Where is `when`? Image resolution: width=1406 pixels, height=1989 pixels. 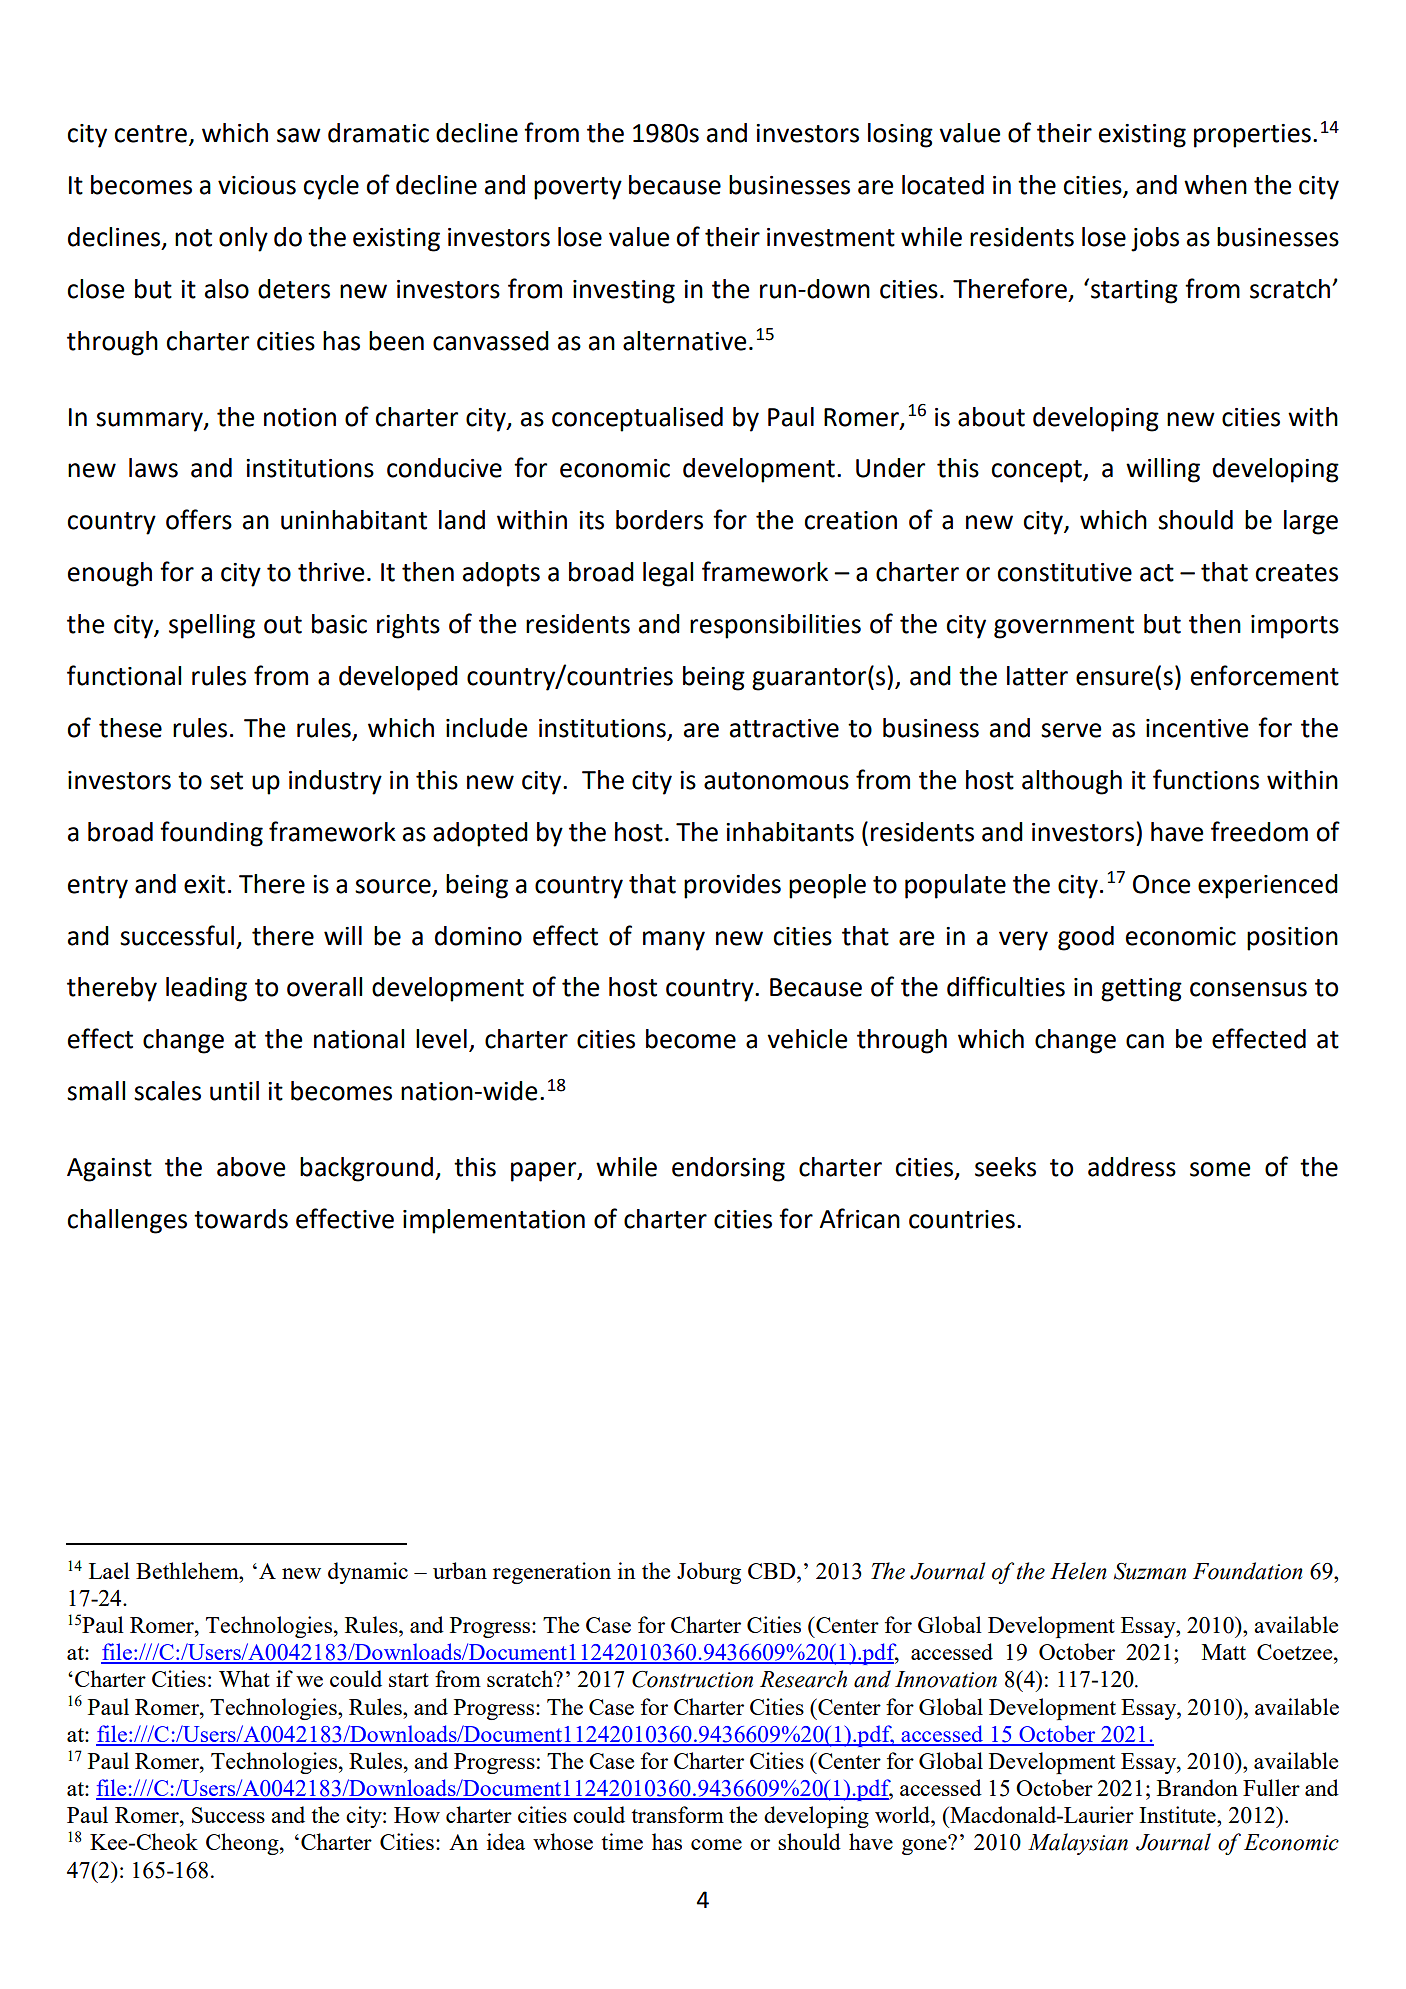 when is located at coordinates (1215, 185).
